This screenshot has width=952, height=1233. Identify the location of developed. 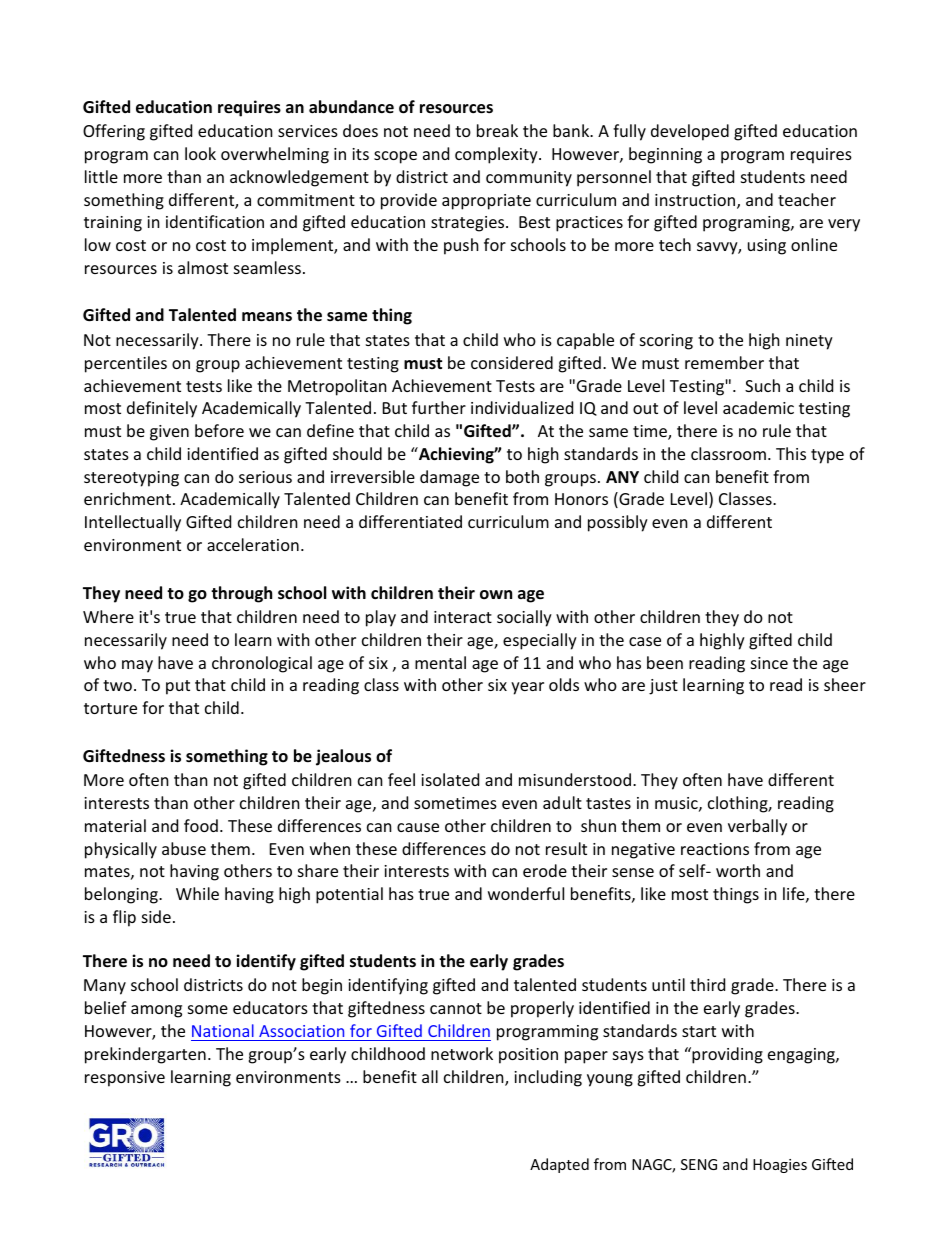
(690, 132).
